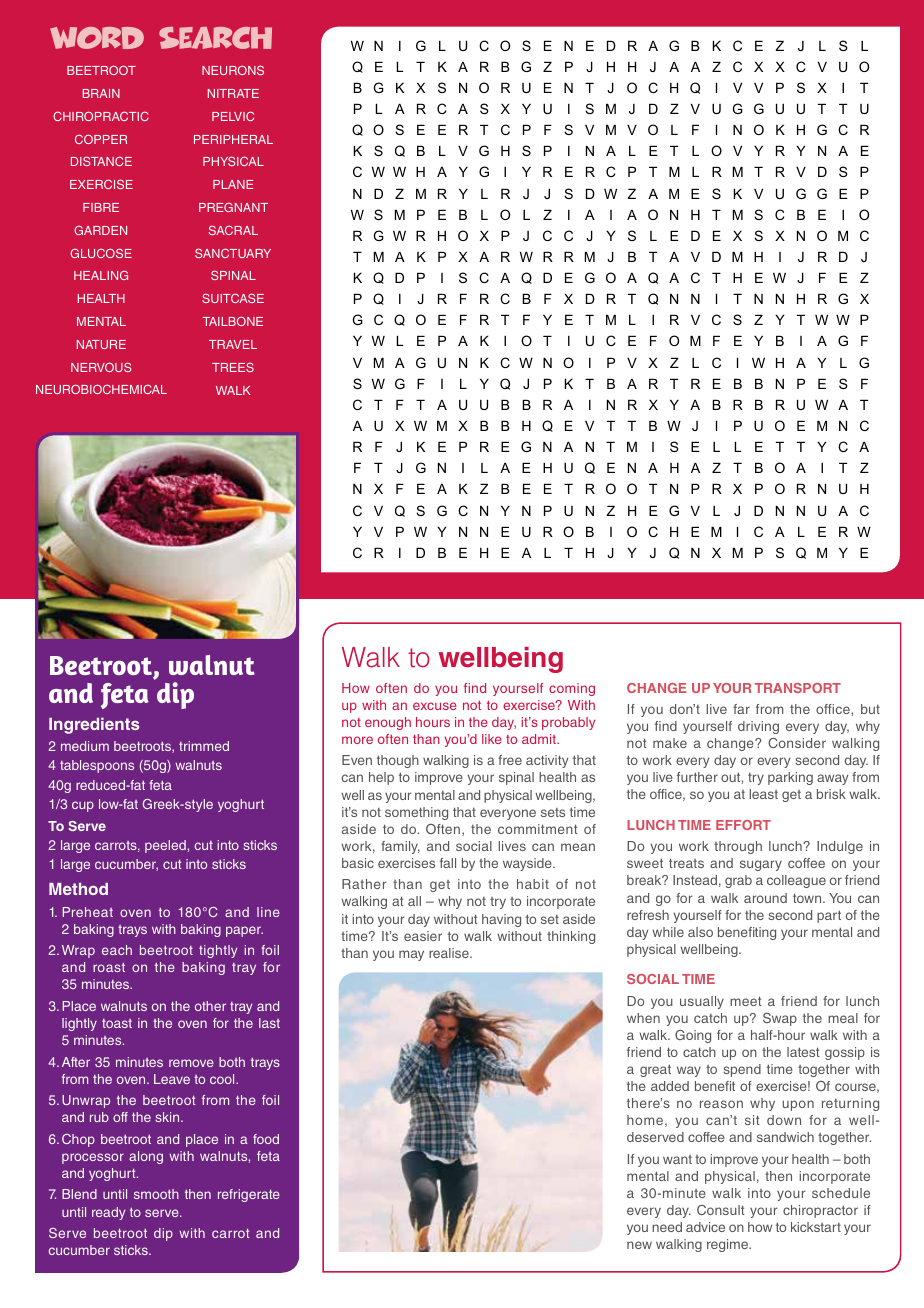  Describe the element at coordinates (746, 1001) in the image. I see `meet` at that location.
